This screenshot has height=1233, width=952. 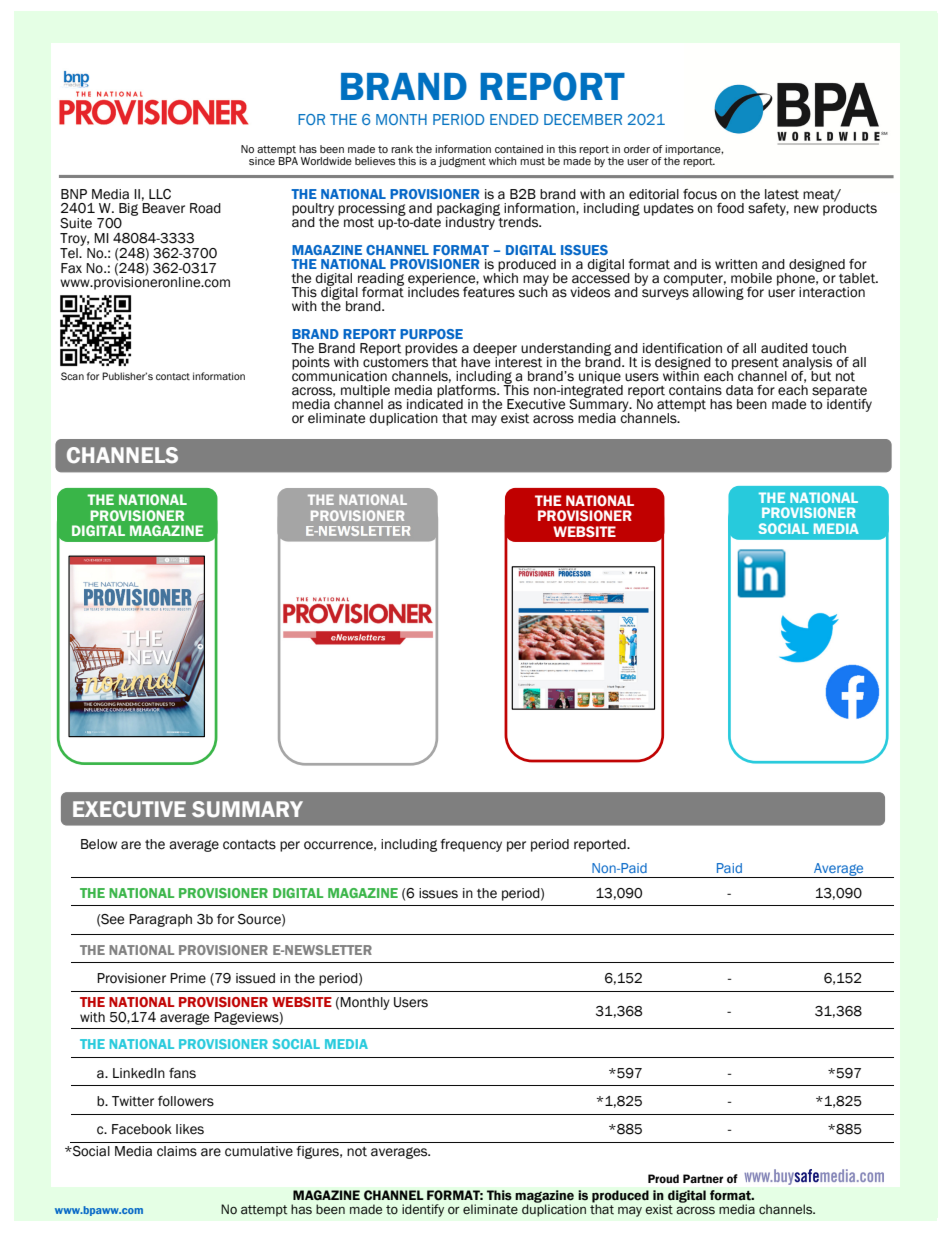 What do you see at coordinates (703, 1178) in the screenshot?
I see `Partner` at bounding box center [703, 1178].
